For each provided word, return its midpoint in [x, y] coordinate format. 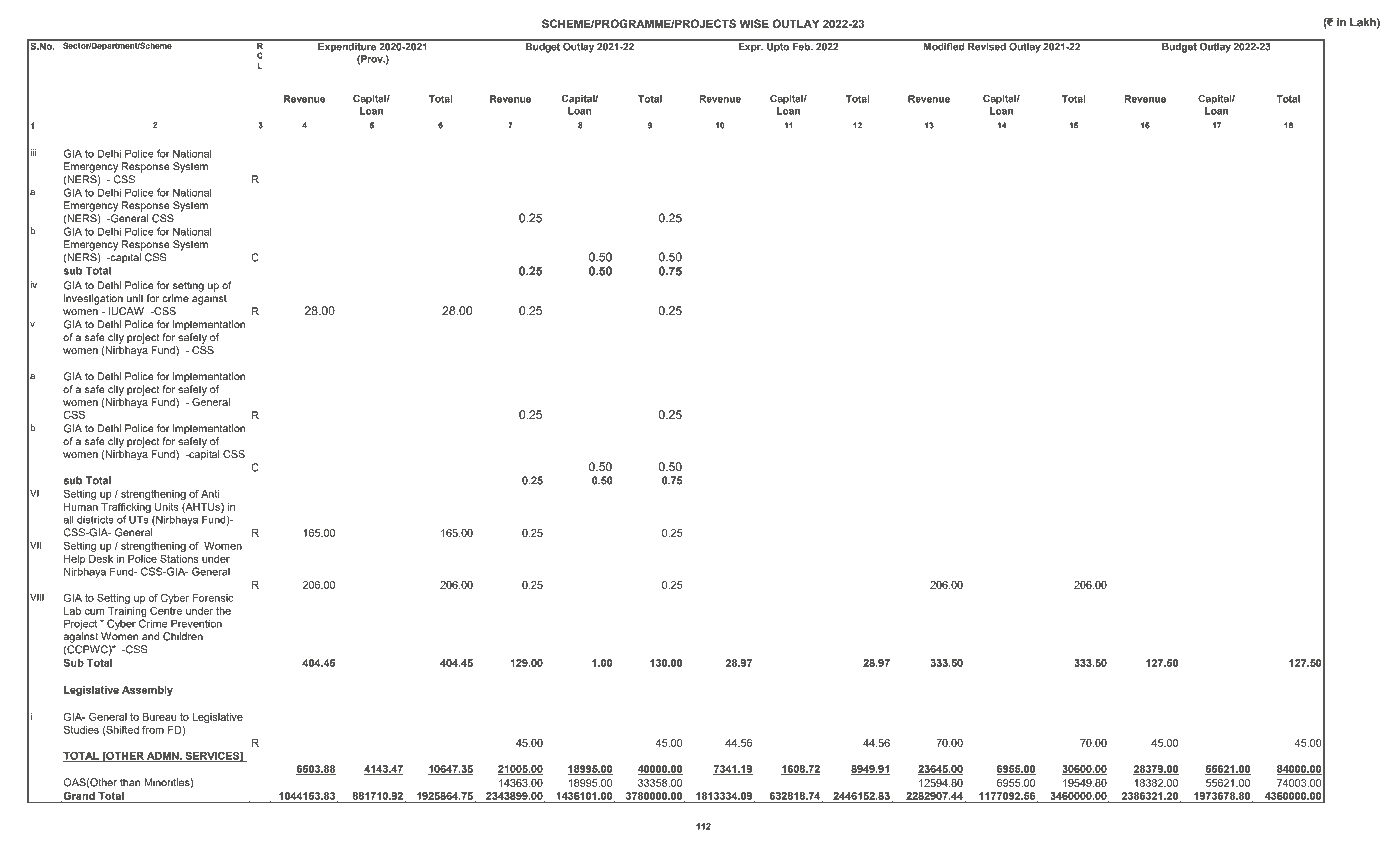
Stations [179, 558]
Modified [944, 45]
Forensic [213, 598]
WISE [754, 23]
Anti [210, 494]
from [153, 730]
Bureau [159, 717]
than [130, 782]
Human [81, 507]
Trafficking [126, 508]
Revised [987, 45]
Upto [778, 46]
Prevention [196, 623]
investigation [93, 299]
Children [183, 636]
